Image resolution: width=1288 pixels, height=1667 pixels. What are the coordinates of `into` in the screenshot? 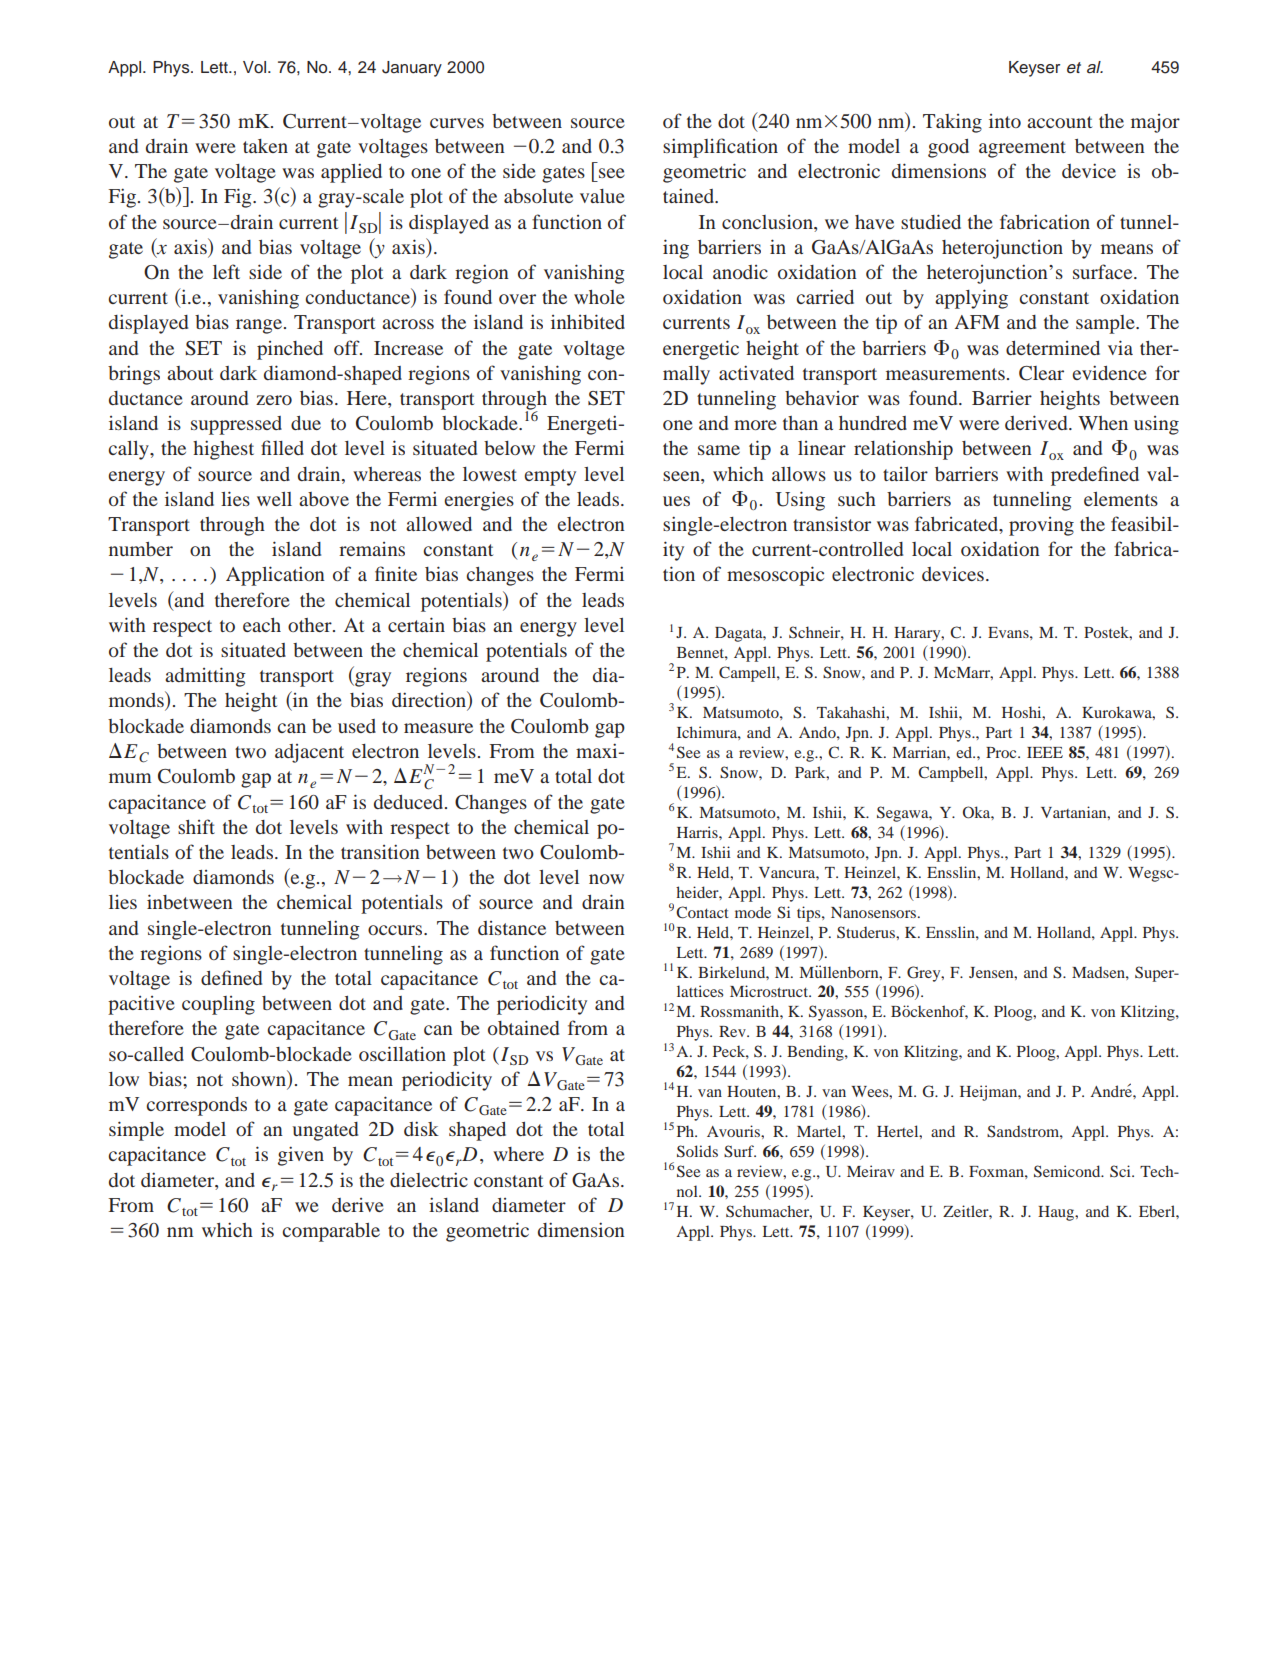 It's located at (1005, 121).
